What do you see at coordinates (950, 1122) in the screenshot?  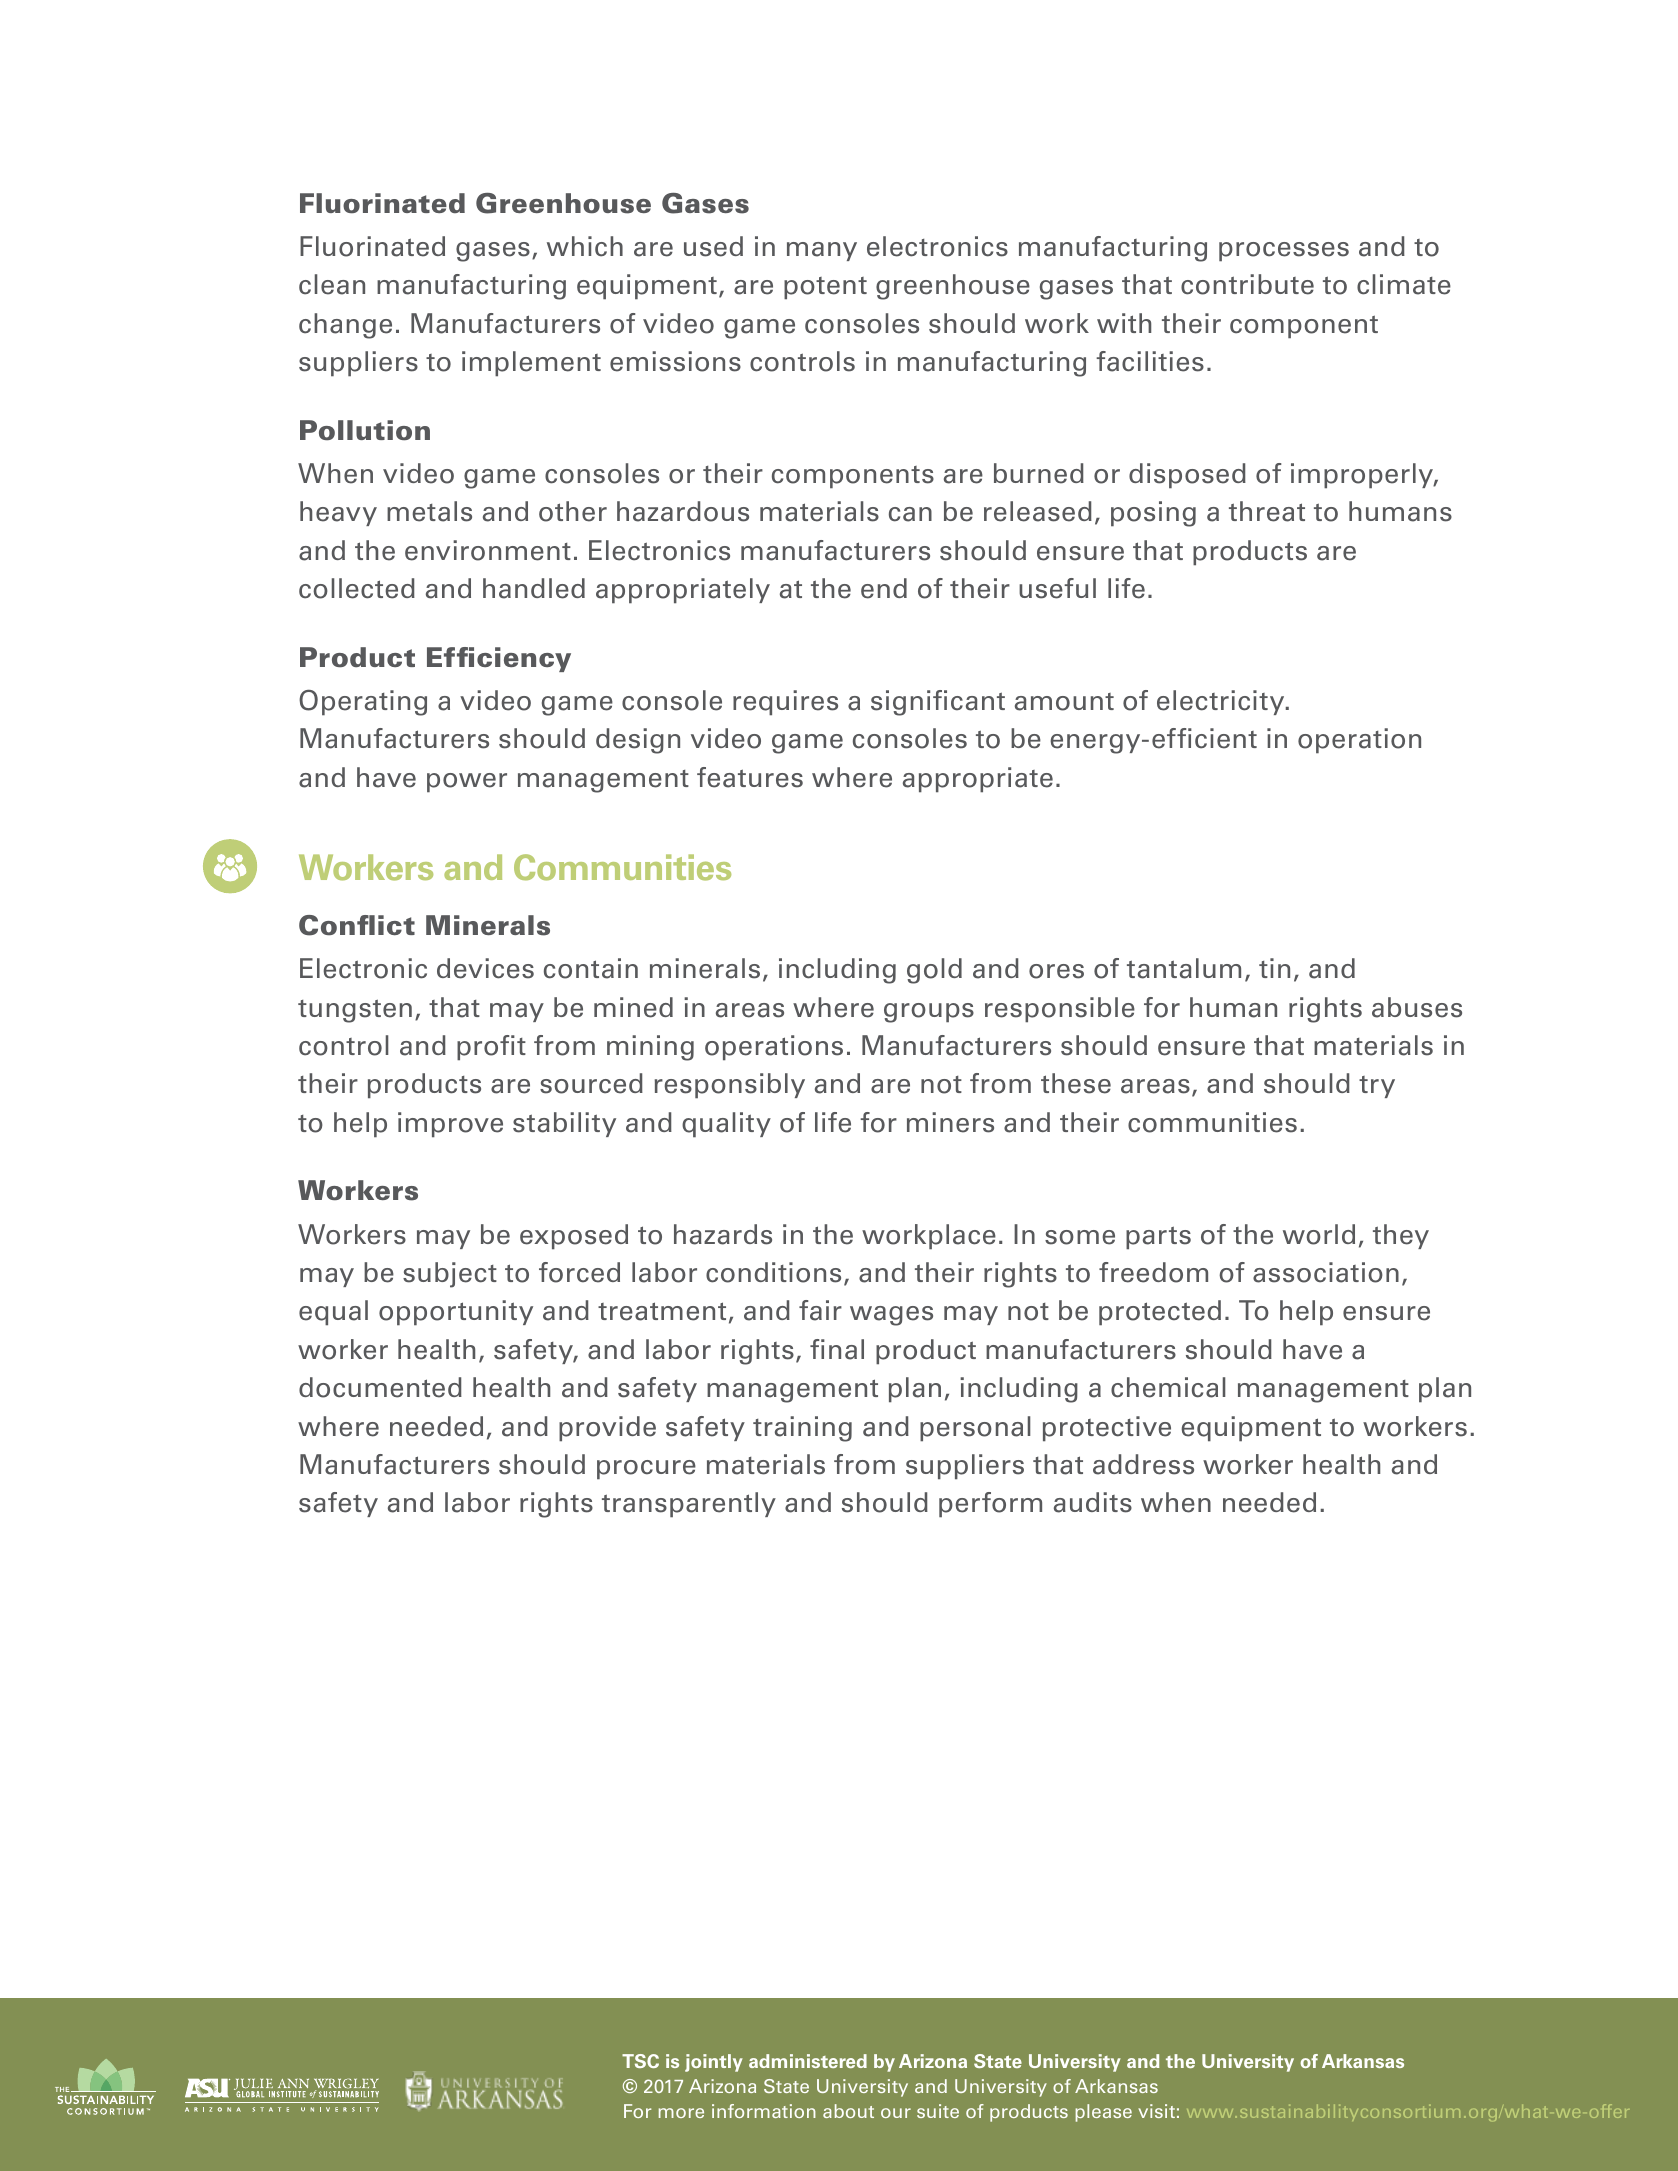 I see `miners` at bounding box center [950, 1122].
